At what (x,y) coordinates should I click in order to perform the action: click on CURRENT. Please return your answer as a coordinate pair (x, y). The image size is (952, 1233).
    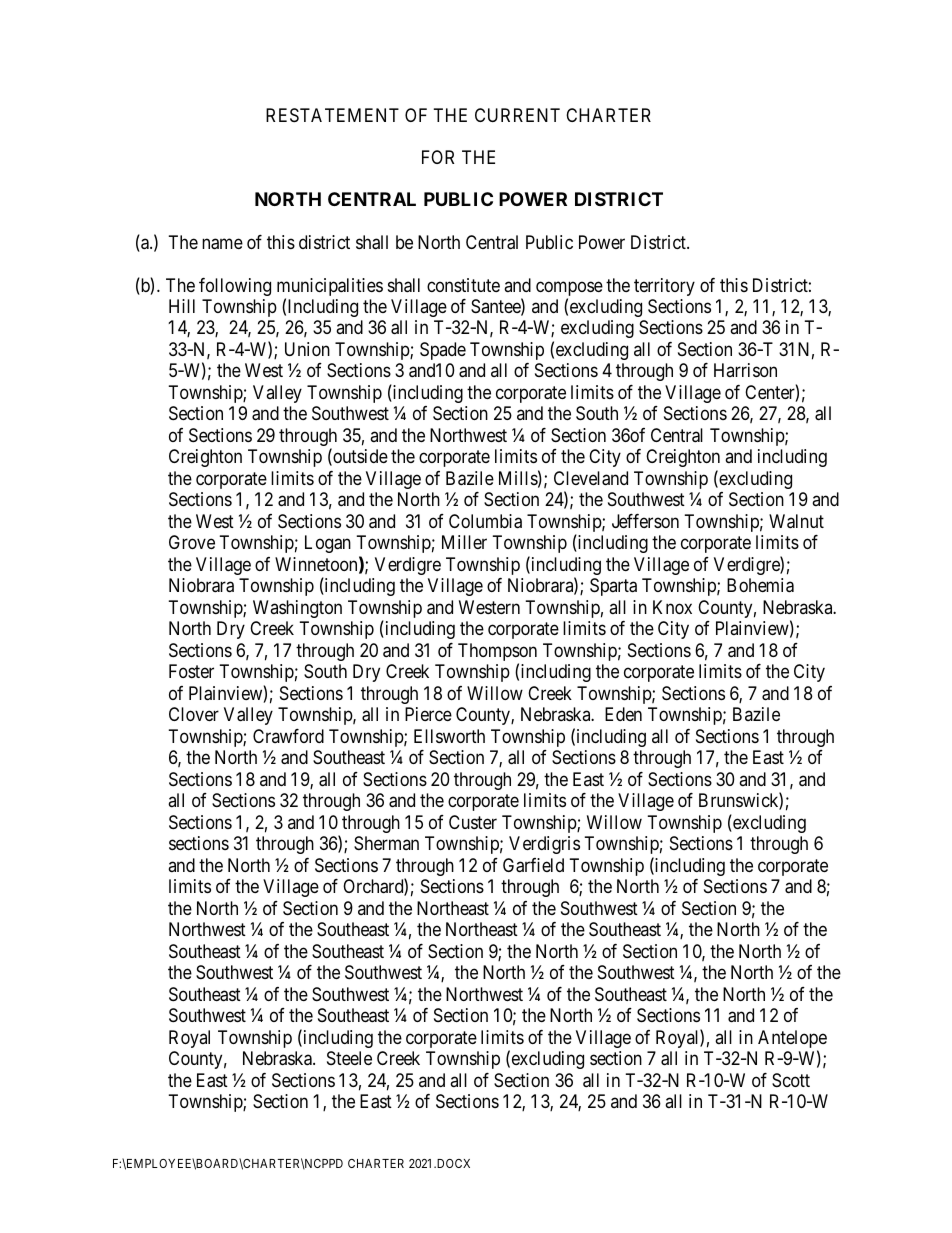
    Looking at the image, I should click on (517, 115).
